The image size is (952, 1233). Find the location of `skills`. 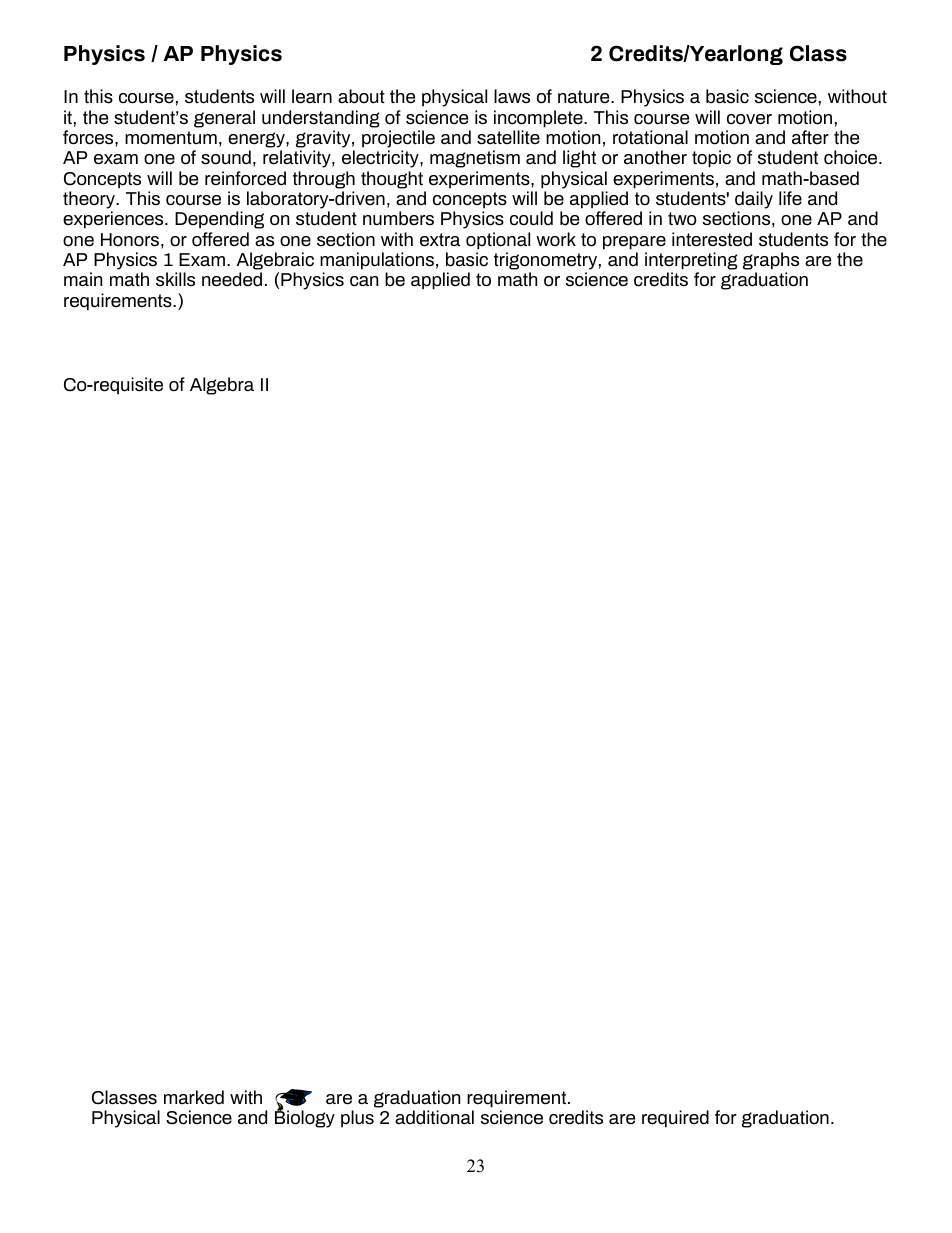

skills is located at coordinates (175, 279).
